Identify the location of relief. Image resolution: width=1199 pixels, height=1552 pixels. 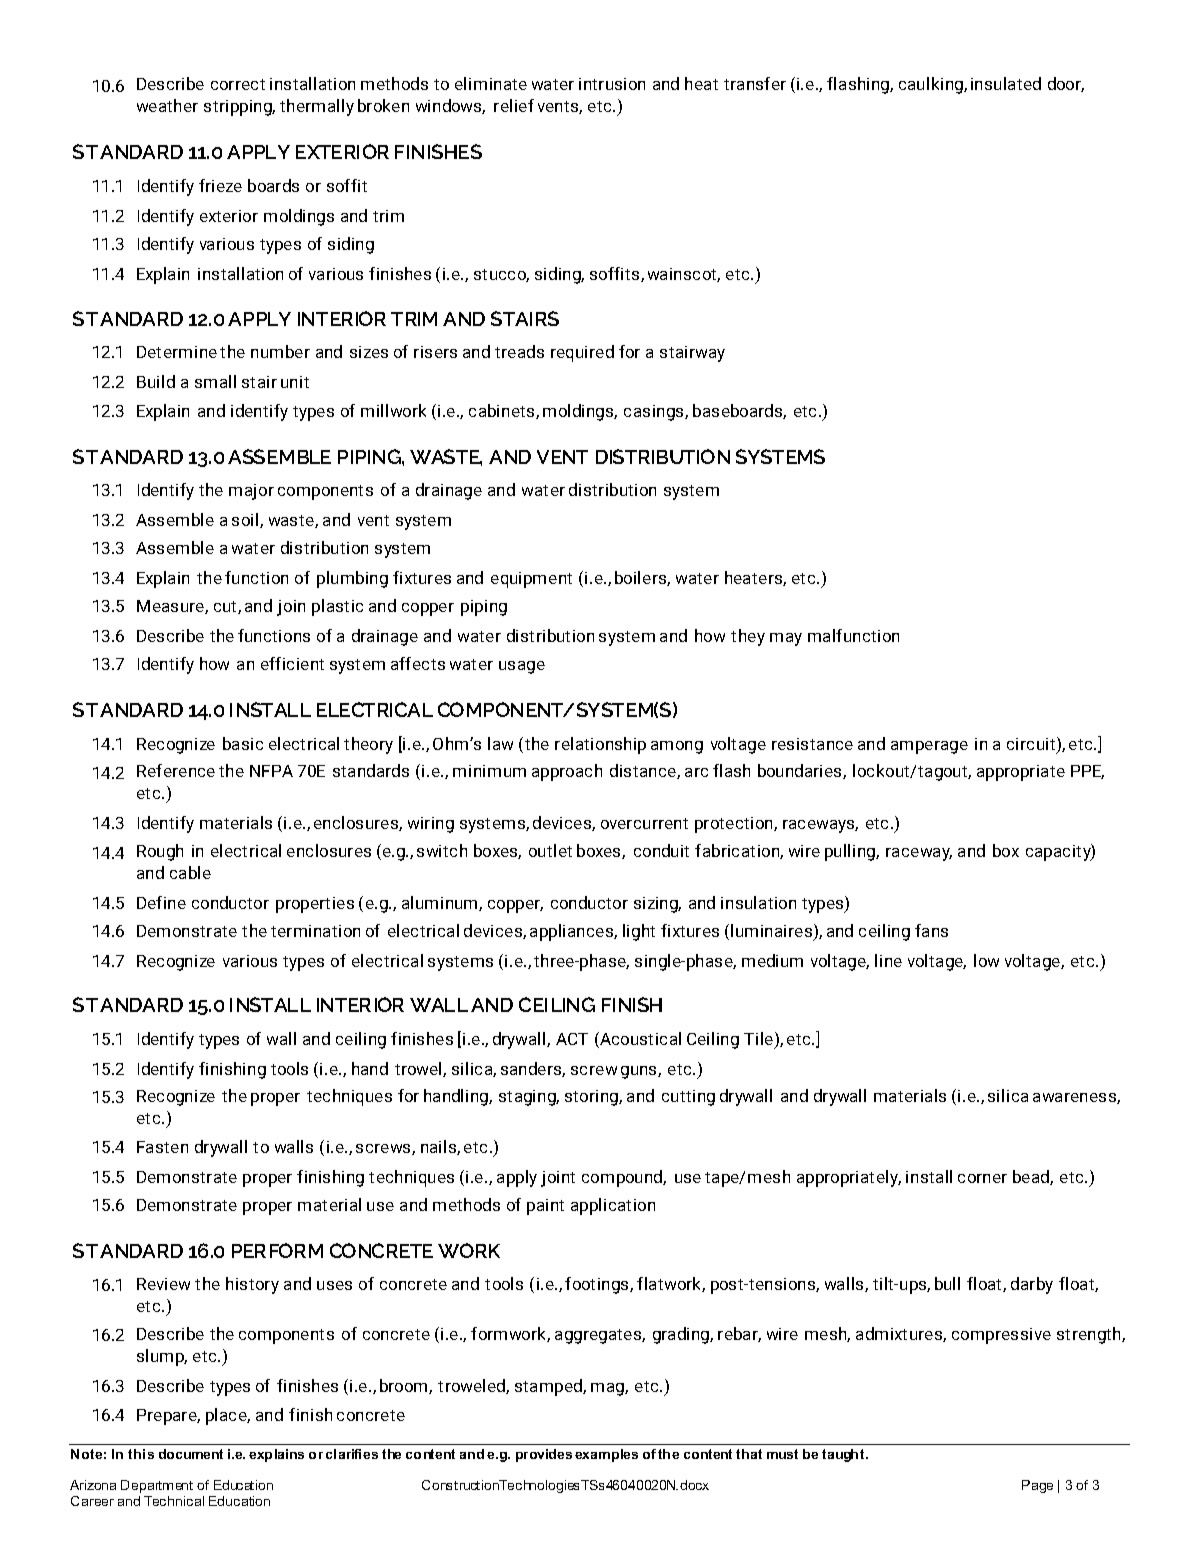
(514, 105).
